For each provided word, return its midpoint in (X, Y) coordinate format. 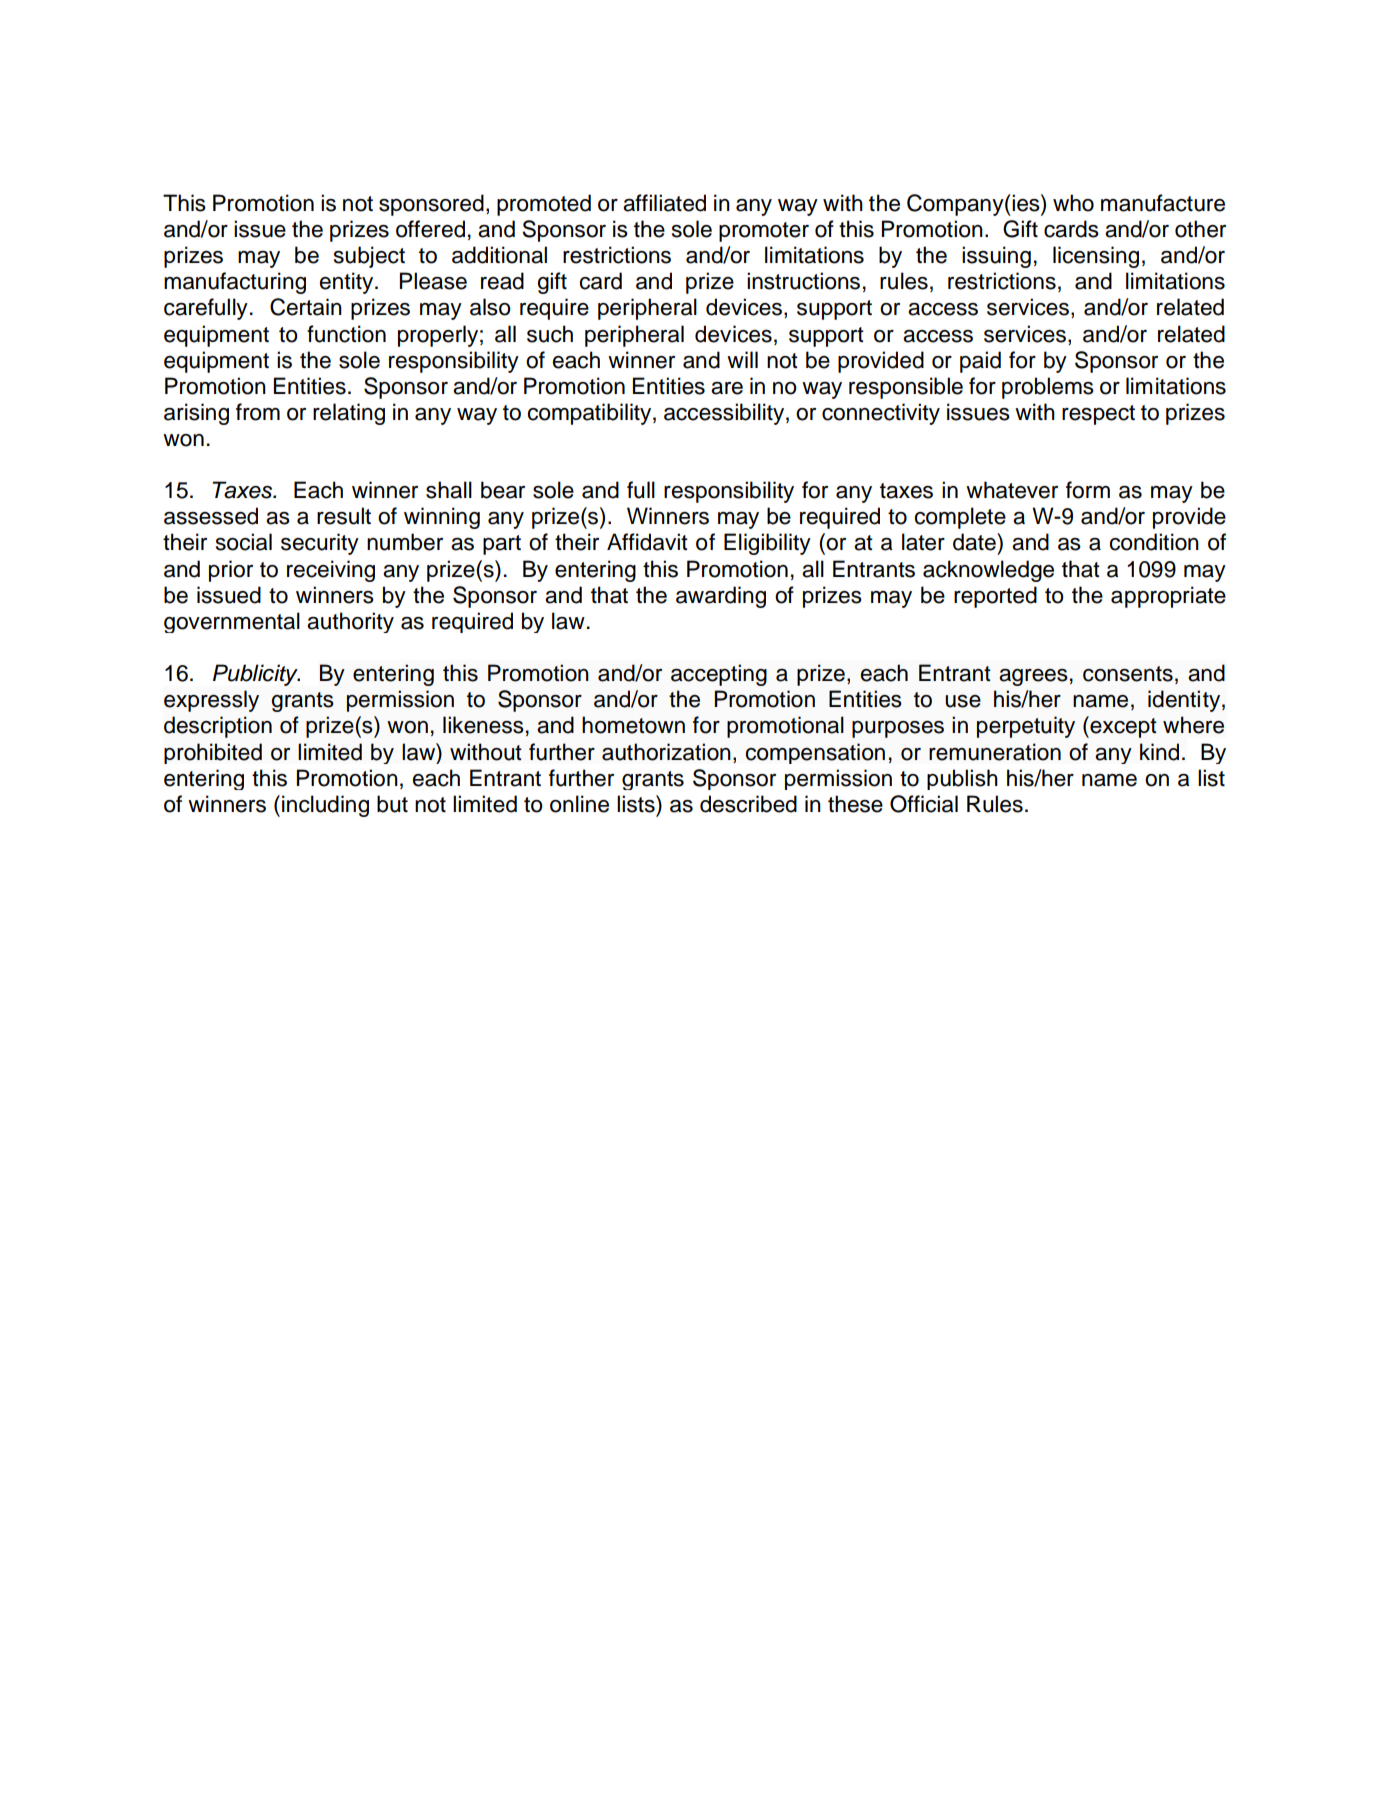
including (325, 806)
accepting (719, 675)
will (742, 359)
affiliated (664, 203)
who (1073, 203)
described (748, 804)
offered (430, 229)
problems (1048, 388)
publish (962, 779)
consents (1128, 674)
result (344, 516)
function (346, 334)
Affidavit (647, 542)
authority (350, 622)
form (1088, 490)
